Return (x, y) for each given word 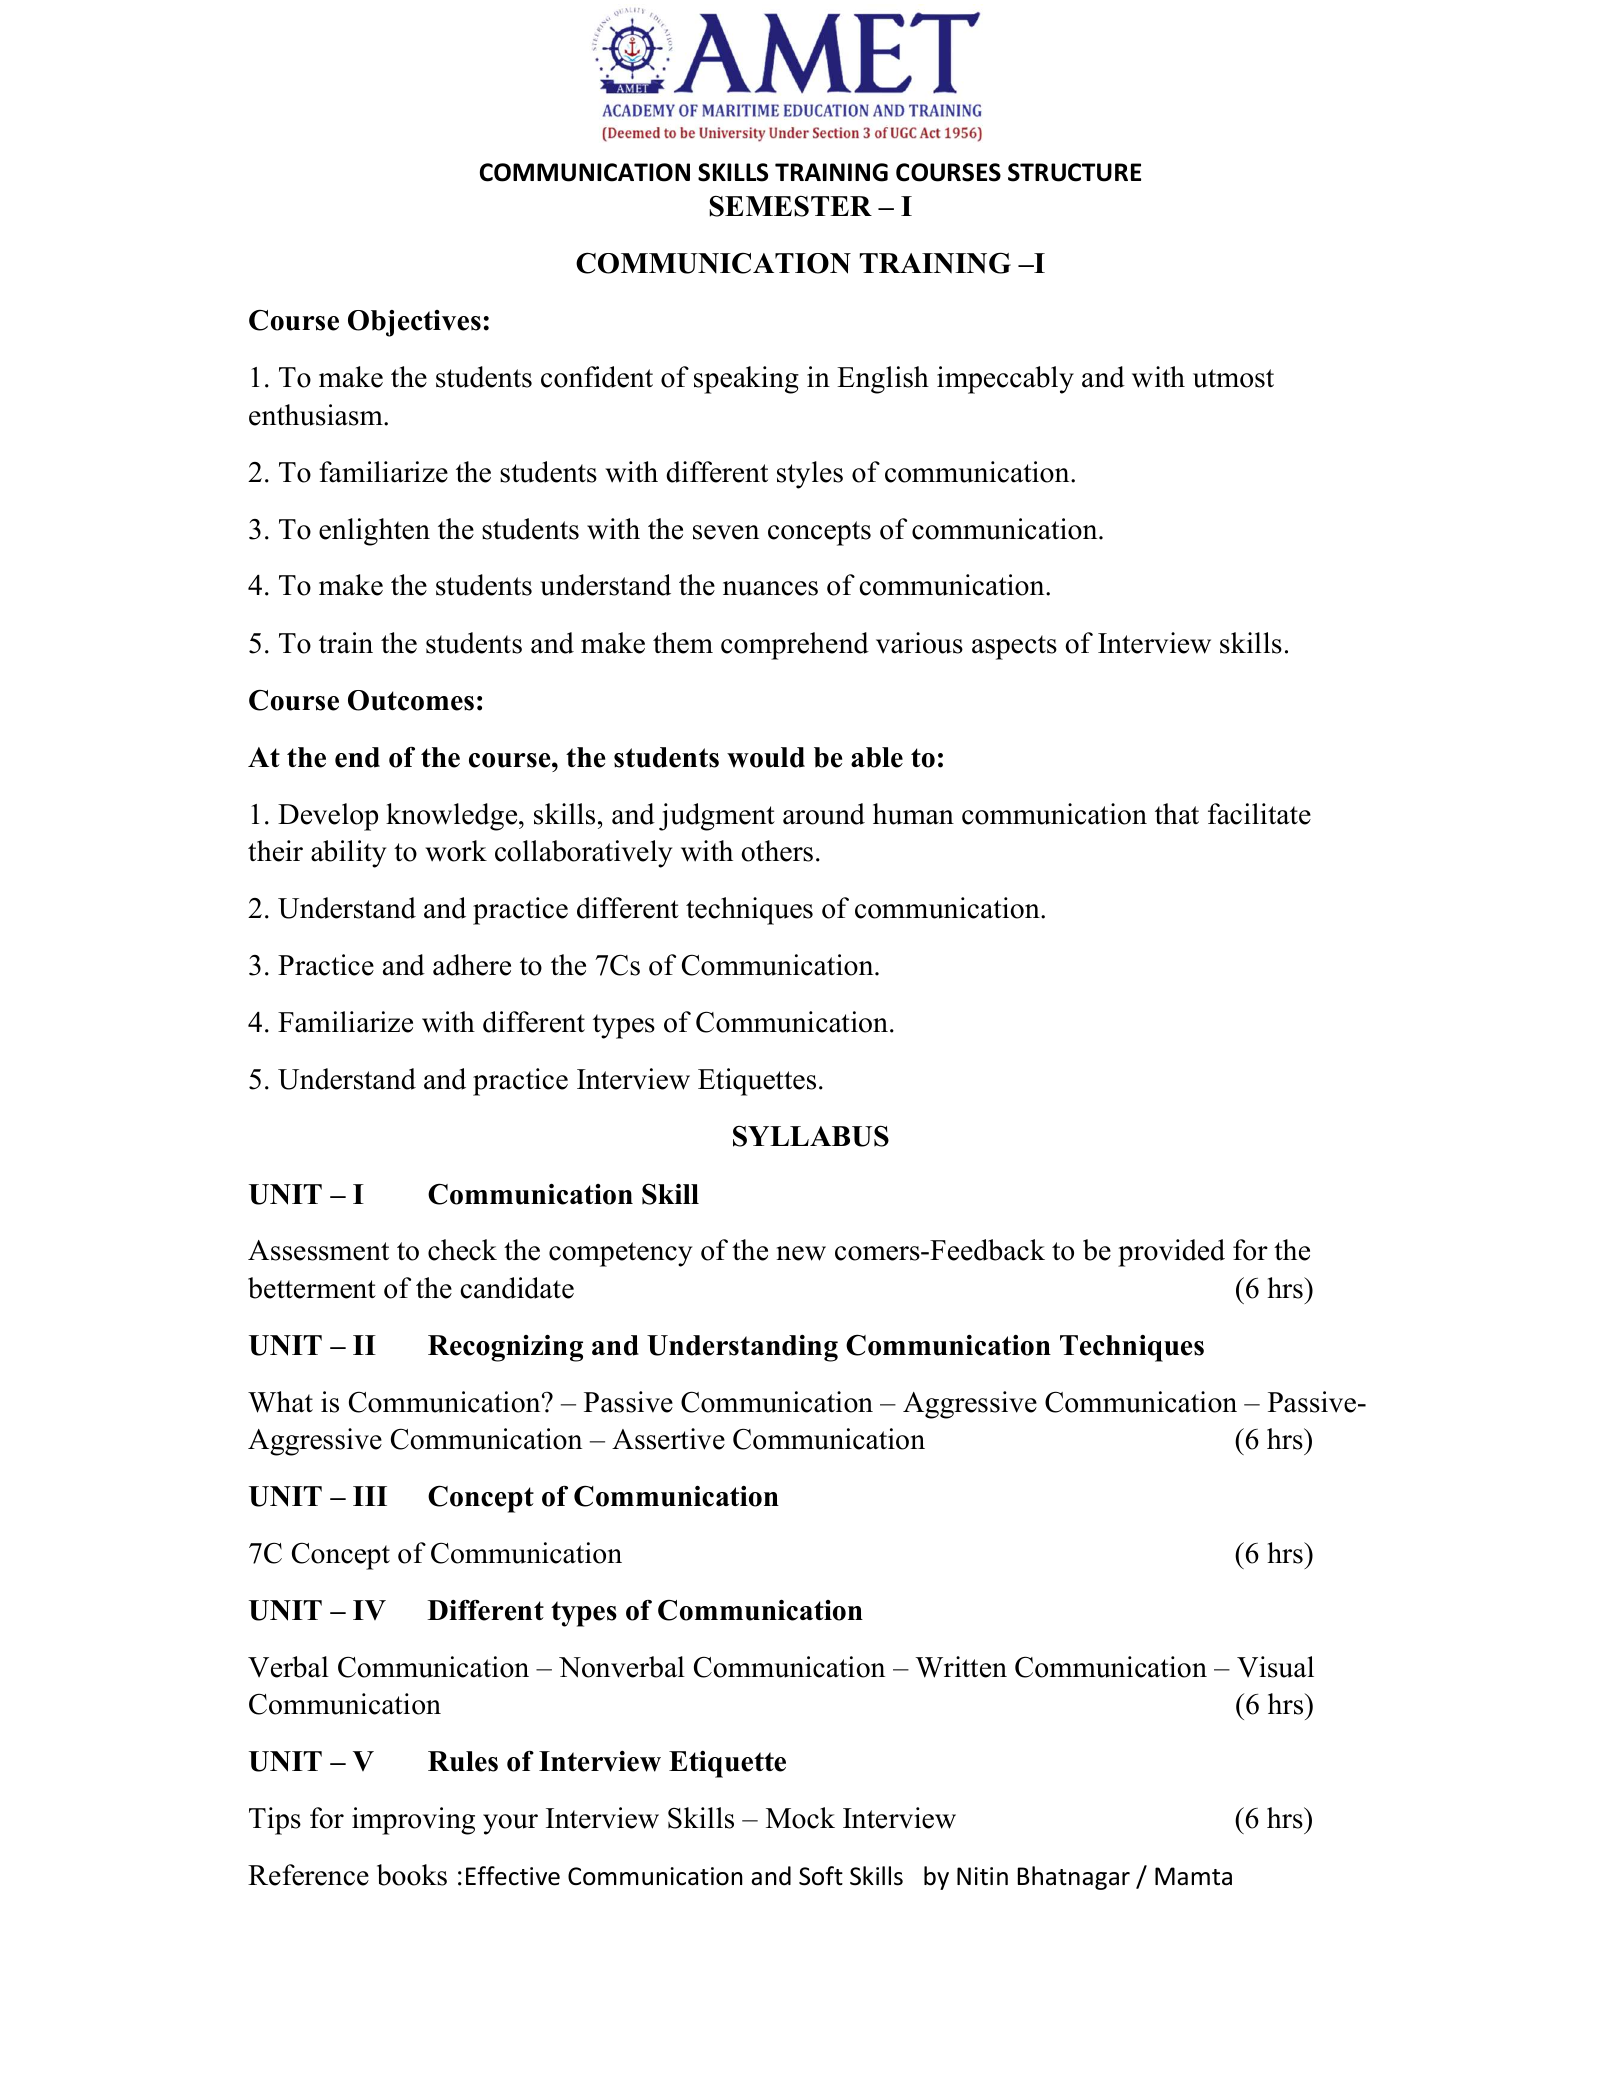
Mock (800, 1818)
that (1177, 814)
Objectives (414, 323)
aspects (1014, 647)
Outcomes (411, 700)
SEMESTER (790, 206)
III (370, 1496)
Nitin (982, 1876)
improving (413, 1821)
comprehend (795, 646)
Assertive (668, 1439)
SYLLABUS (811, 1136)
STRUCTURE (1074, 172)
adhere (472, 965)
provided (1171, 1253)
